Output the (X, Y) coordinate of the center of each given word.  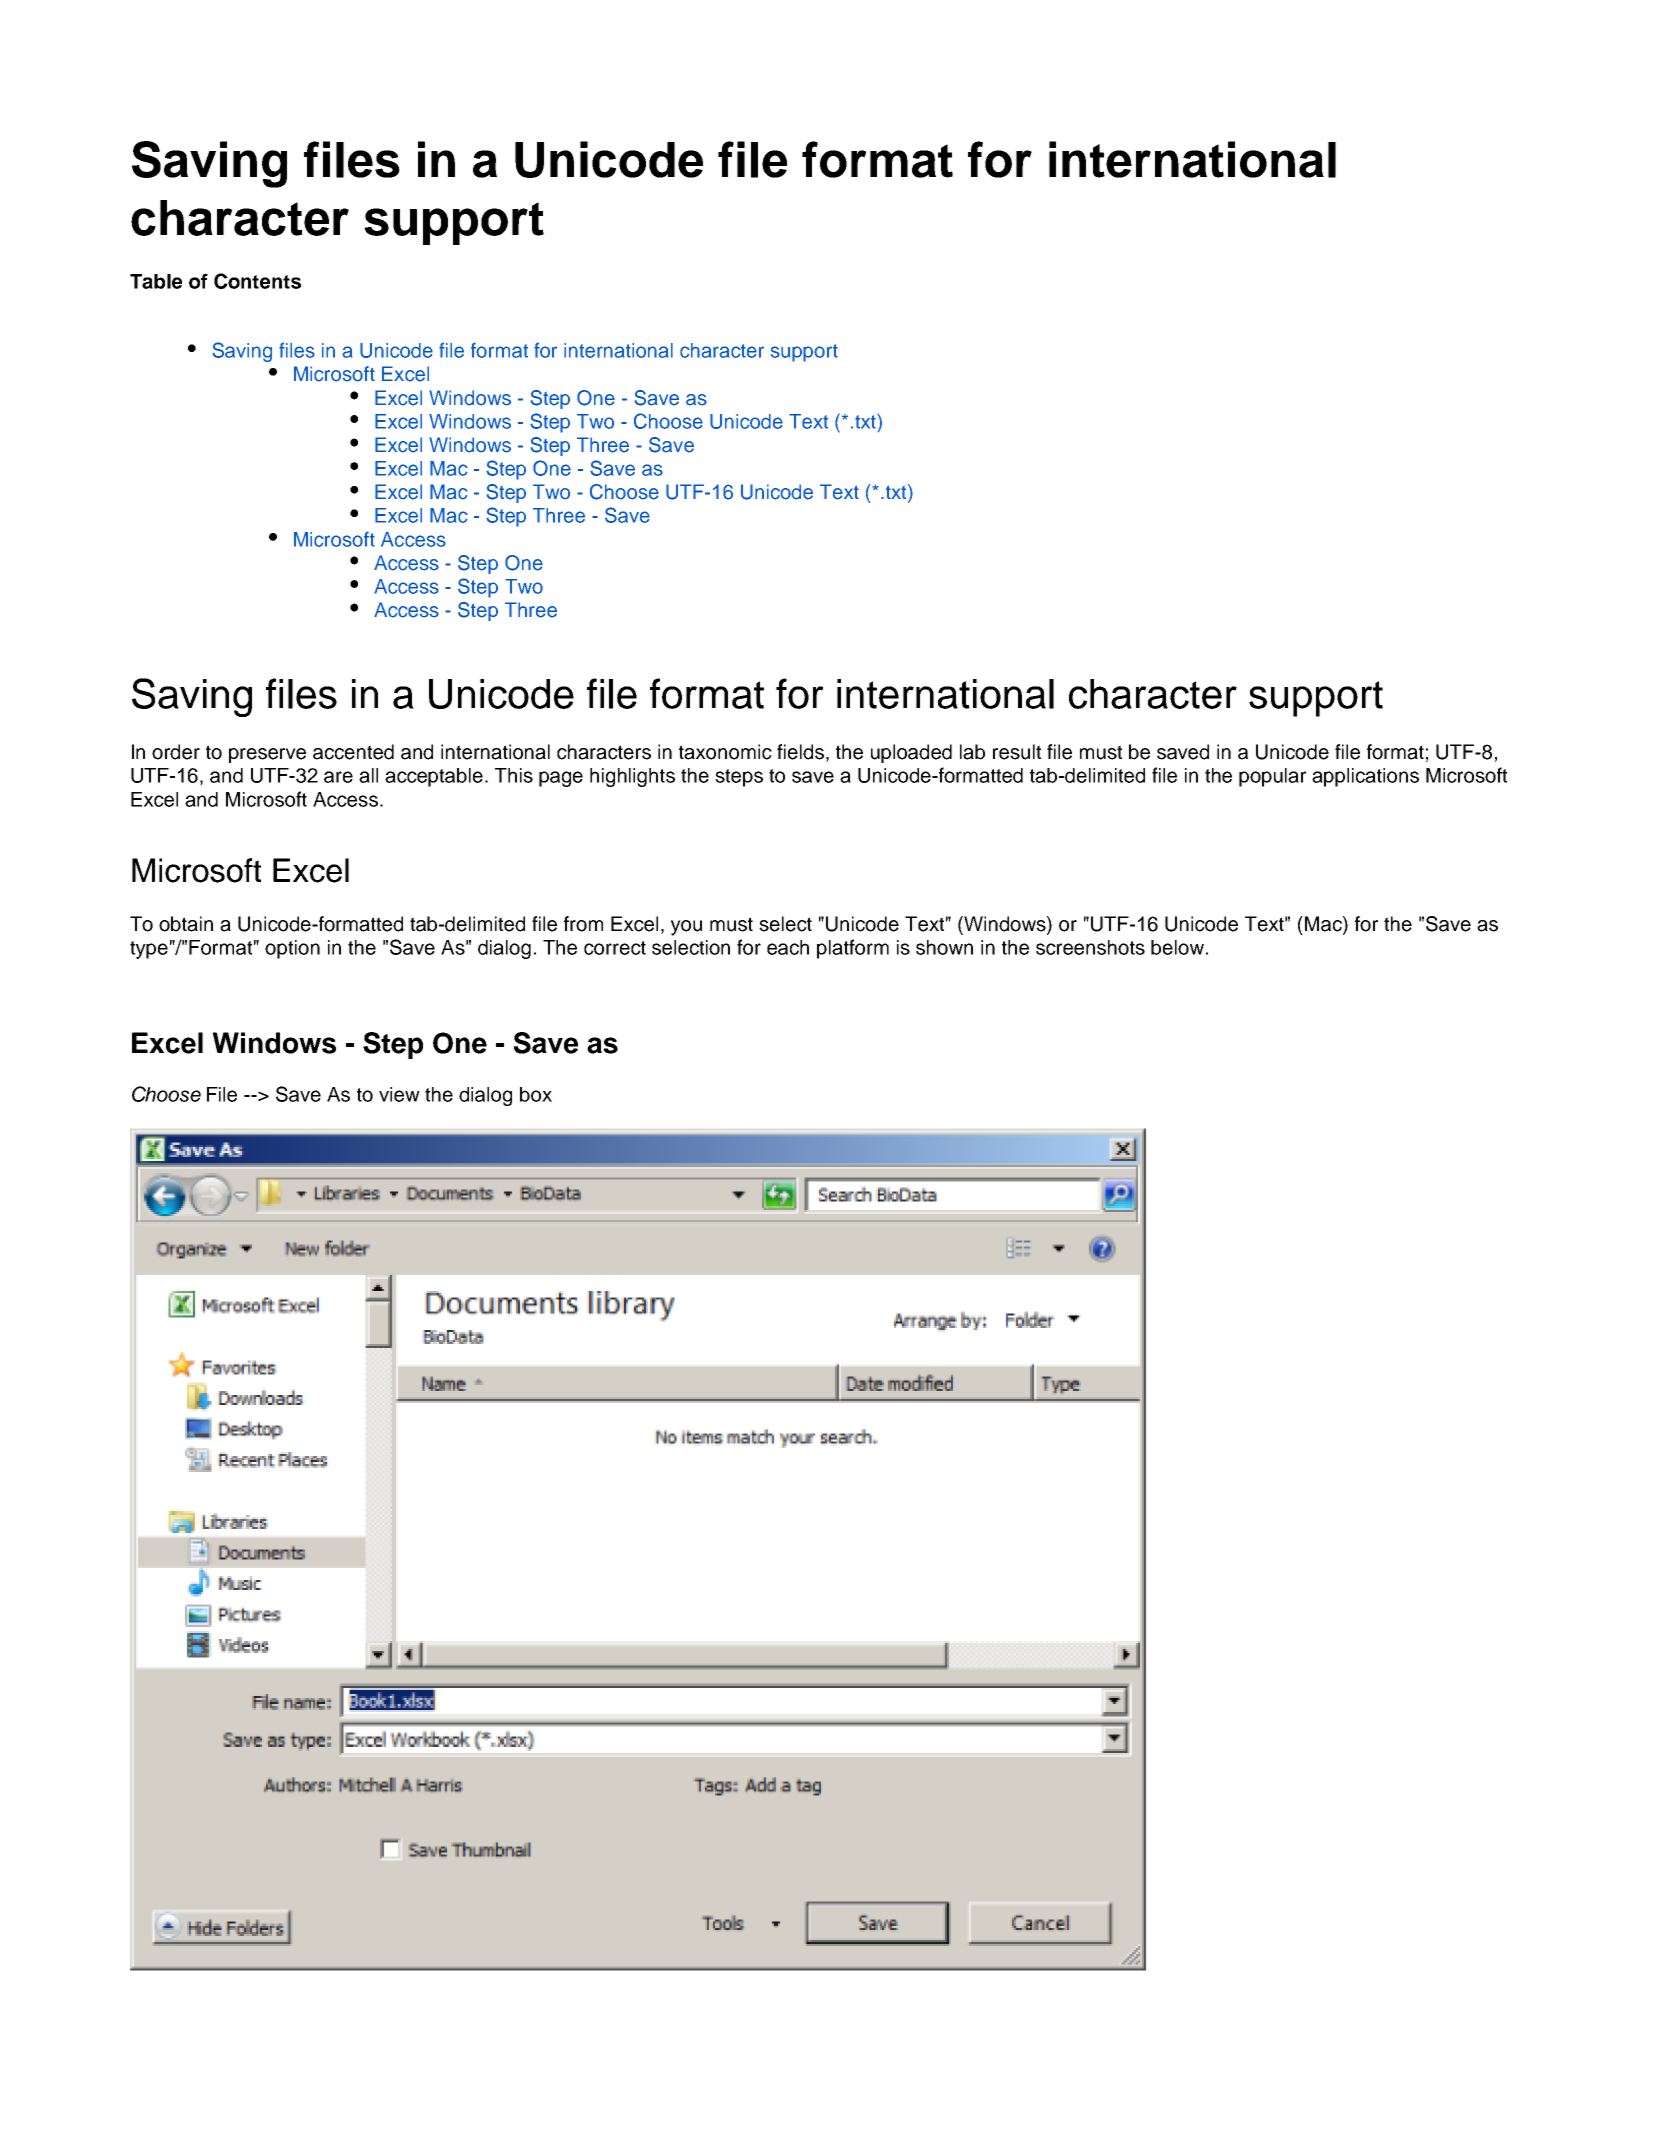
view (399, 1094)
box (536, 1094)
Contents (257, 281)
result (1017, 752)
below (1177, 947)
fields (800, 752)
